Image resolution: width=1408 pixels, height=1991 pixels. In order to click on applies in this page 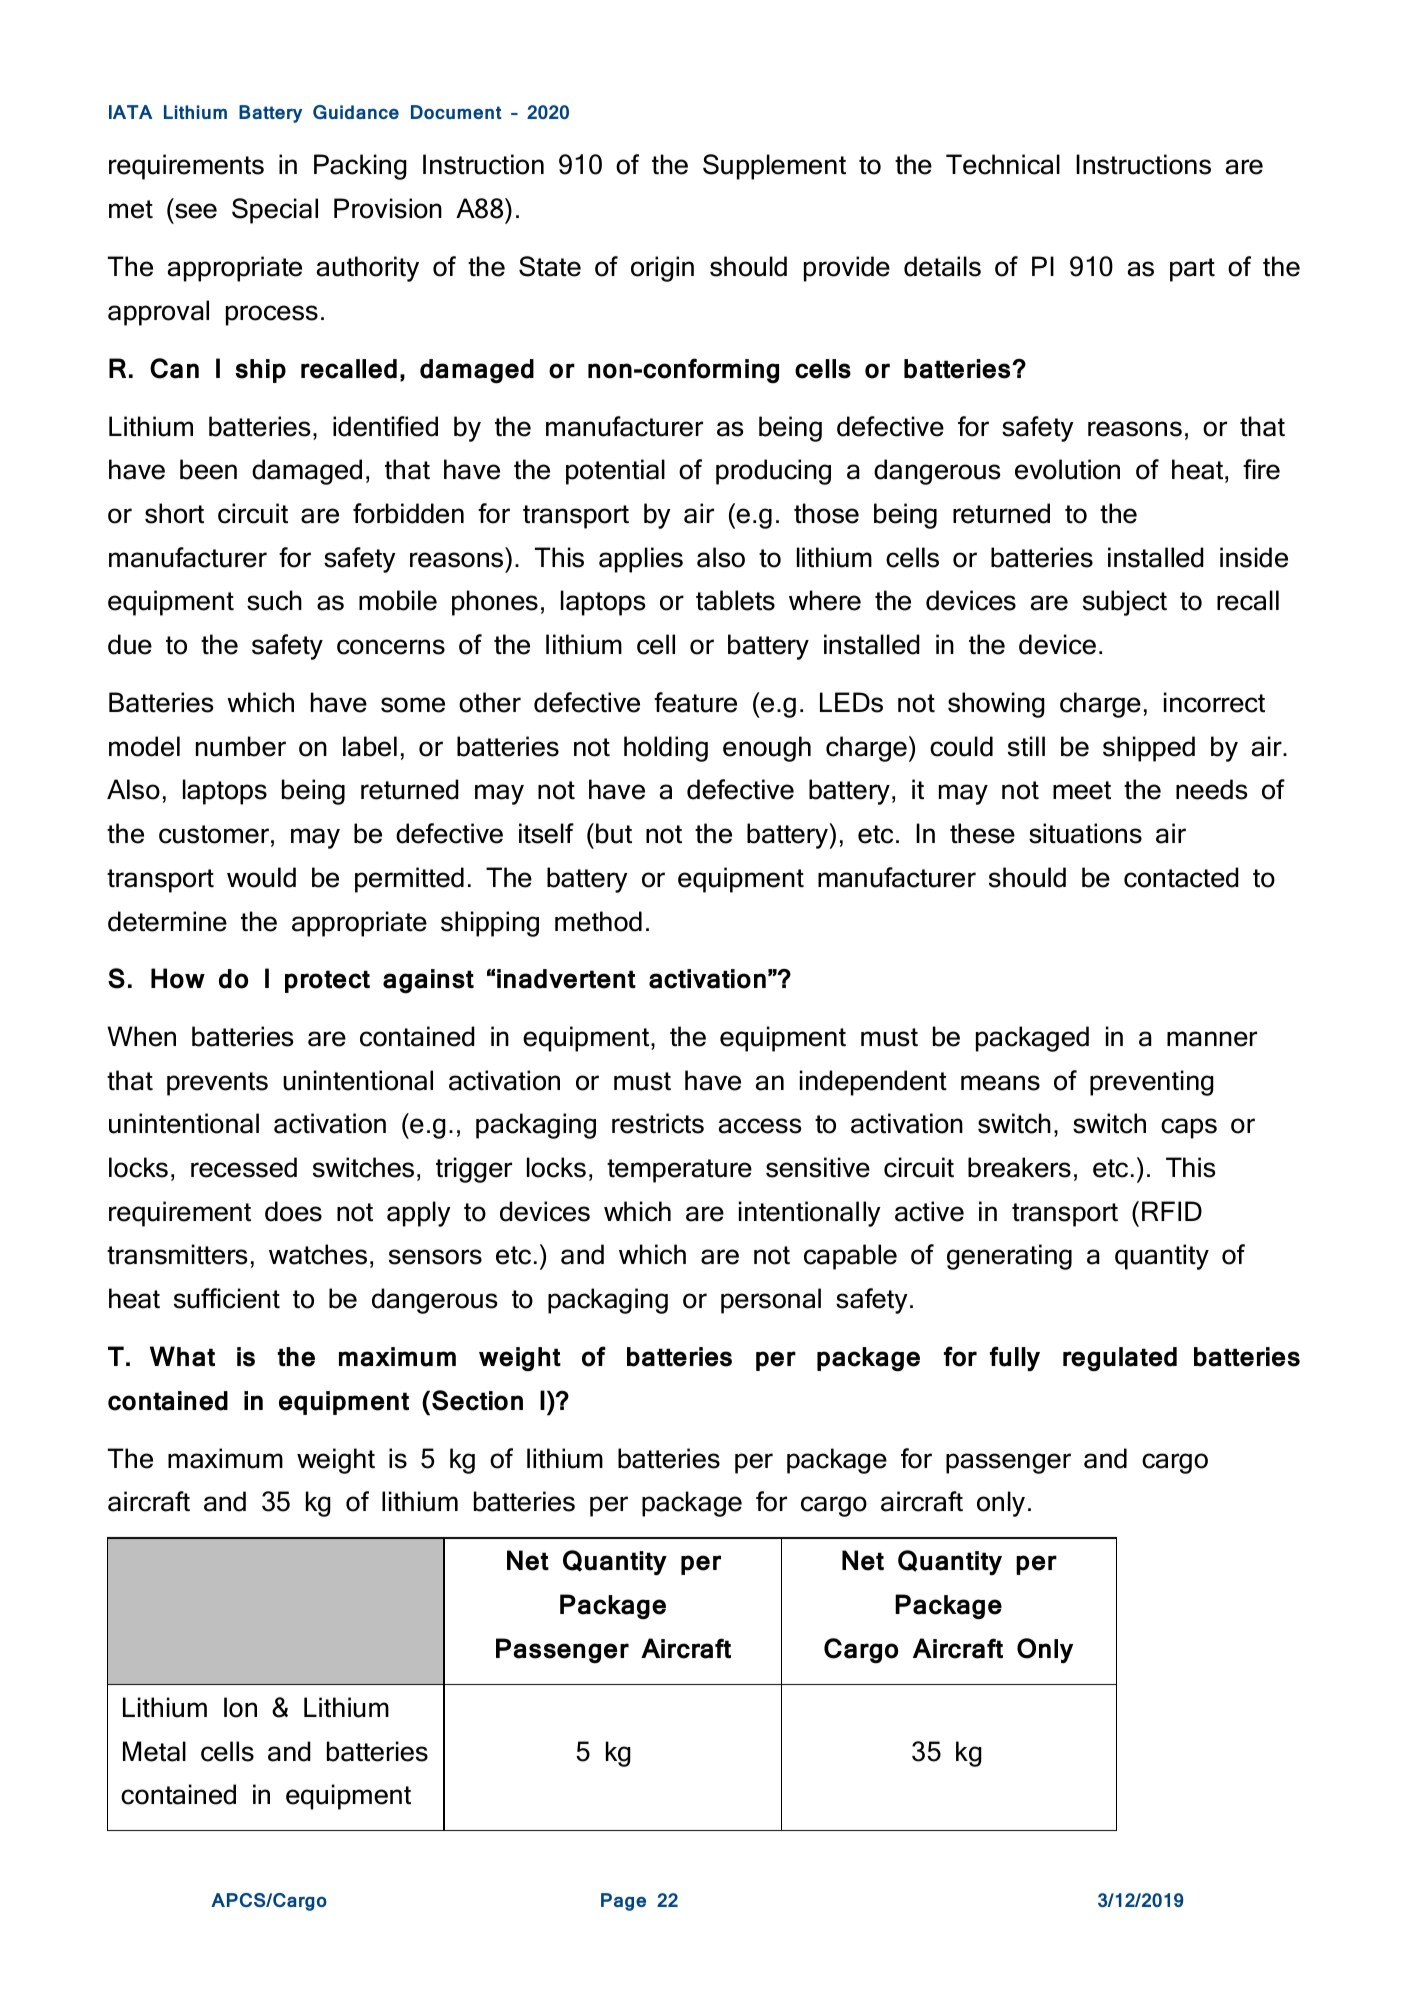, I will do `click(641, 560)`.
